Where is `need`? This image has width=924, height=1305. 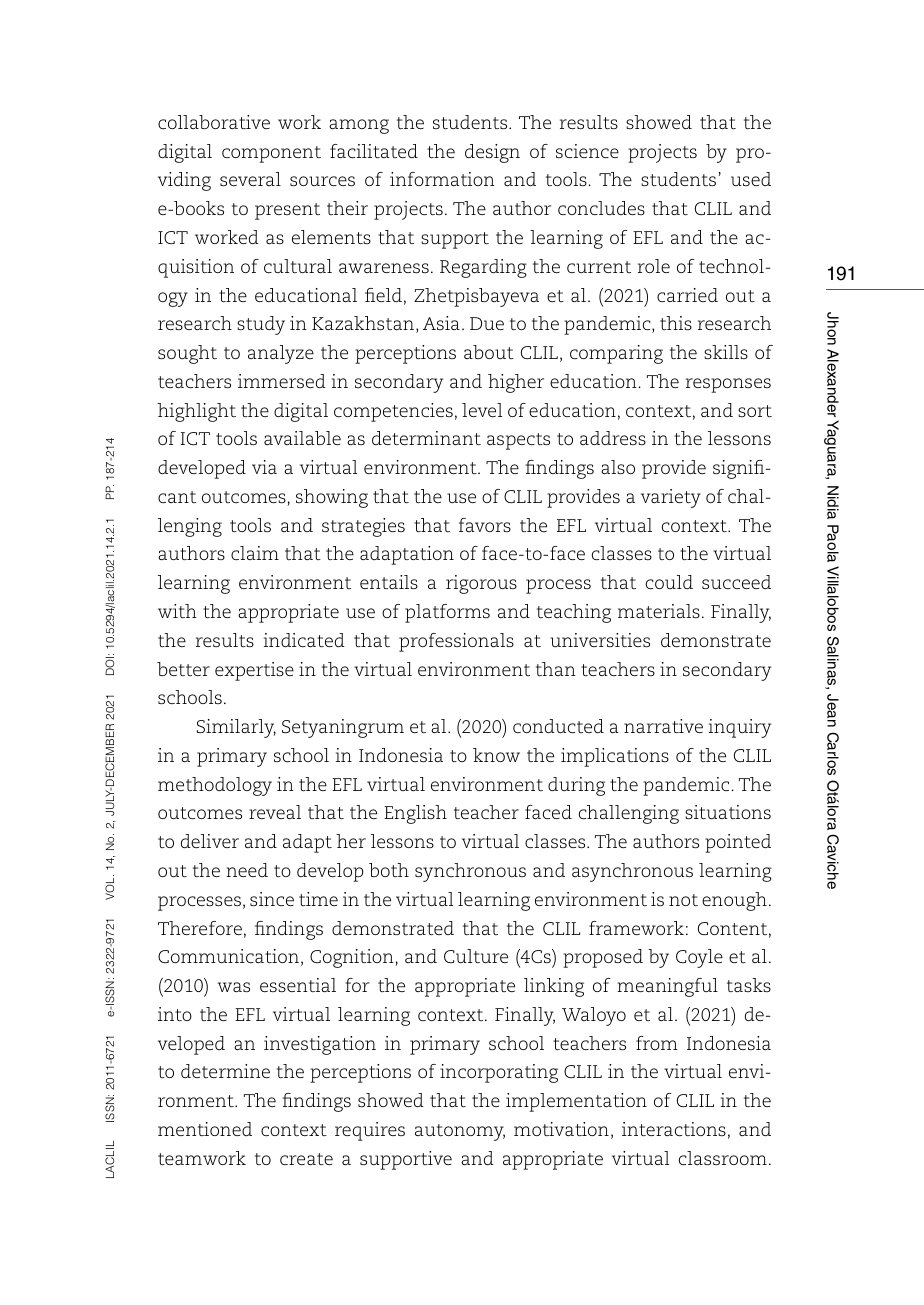
need is located at coordinates (247, 870).
